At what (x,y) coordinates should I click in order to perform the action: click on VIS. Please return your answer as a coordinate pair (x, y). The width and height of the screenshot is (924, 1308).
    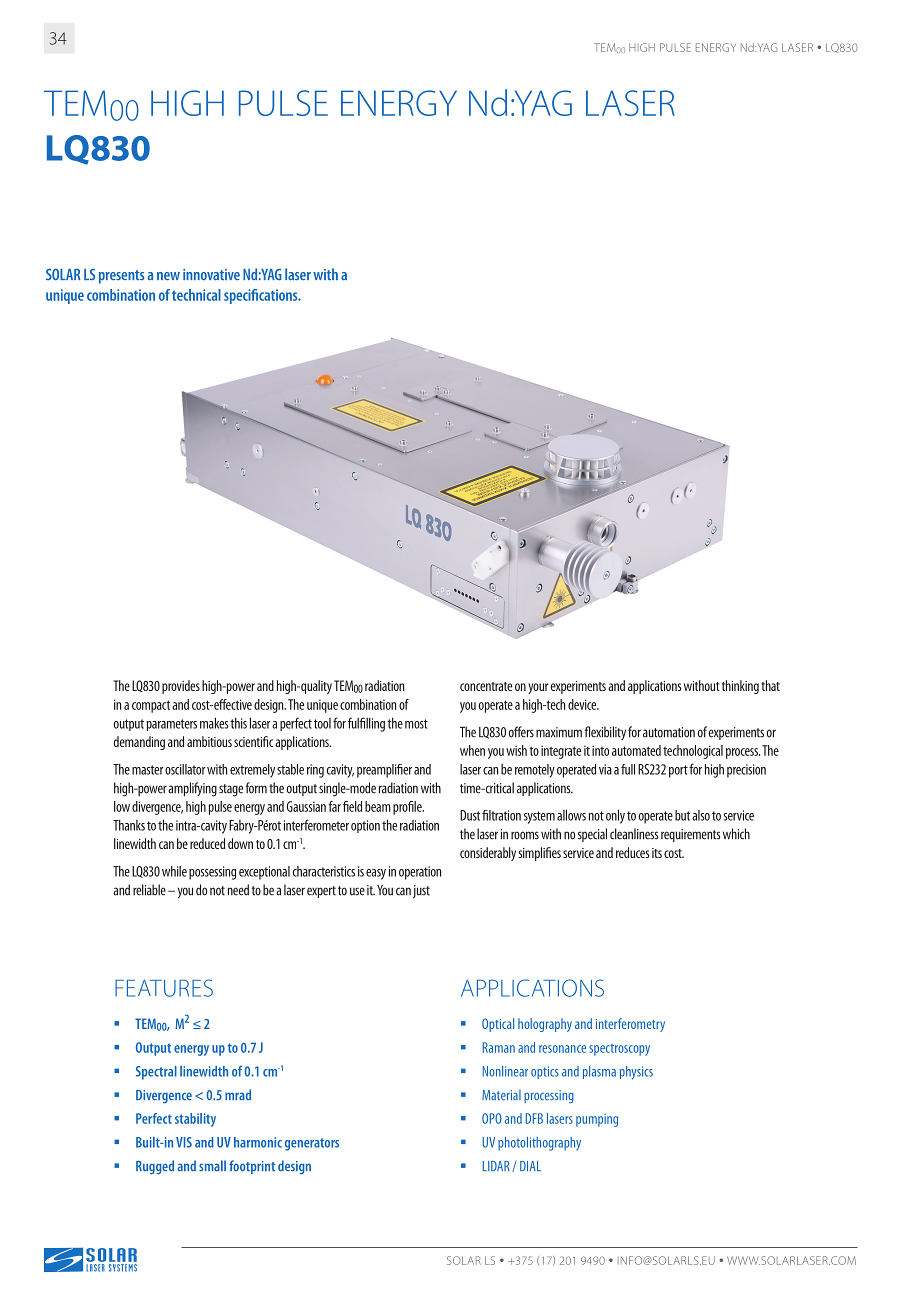
    Looking at the image, I should click on (184, 1142).
